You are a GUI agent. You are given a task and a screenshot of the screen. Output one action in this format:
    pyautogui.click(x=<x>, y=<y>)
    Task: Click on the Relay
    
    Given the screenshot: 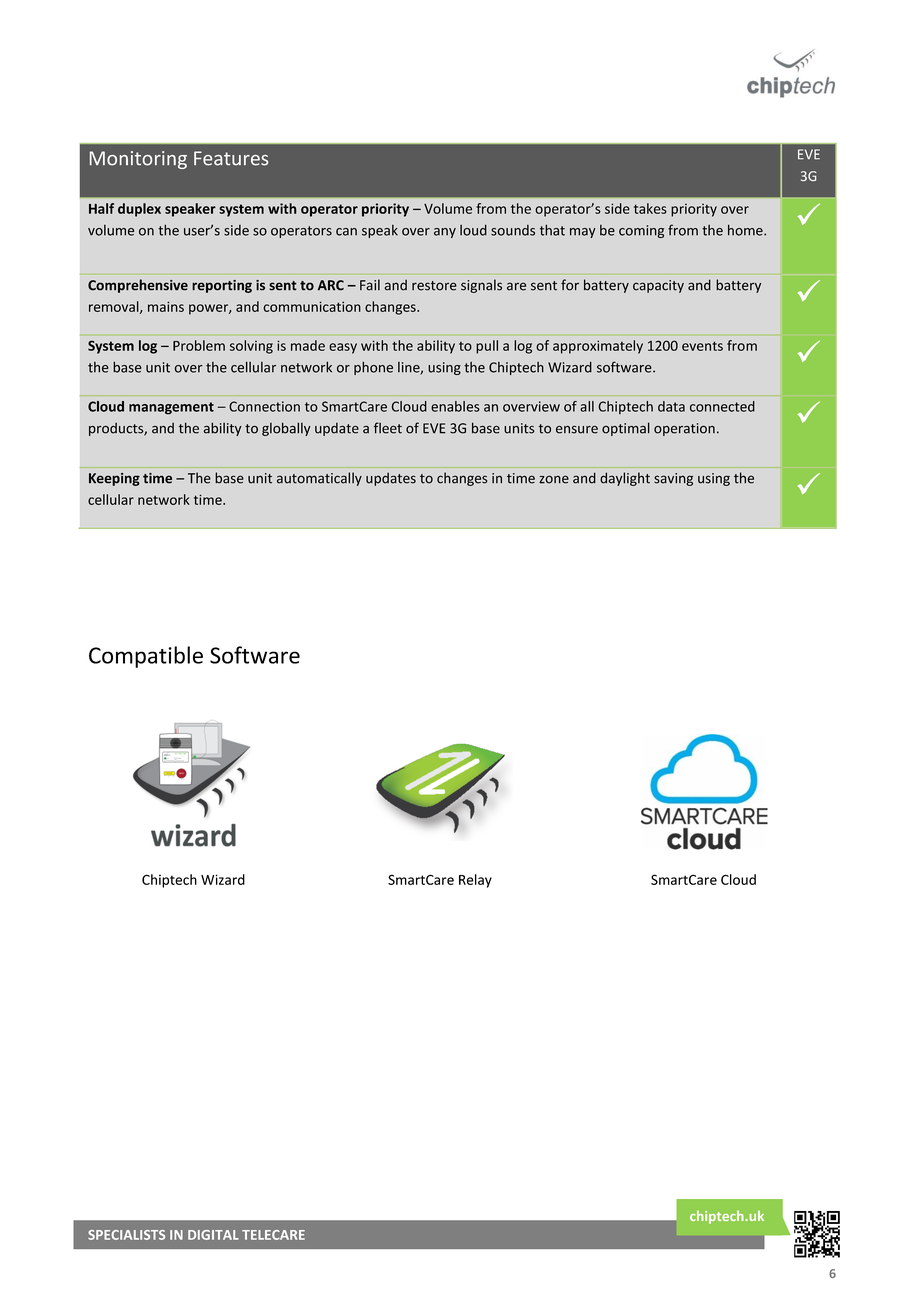 What is the action you would take?
    pyautogui.click(x=475, y=881)
